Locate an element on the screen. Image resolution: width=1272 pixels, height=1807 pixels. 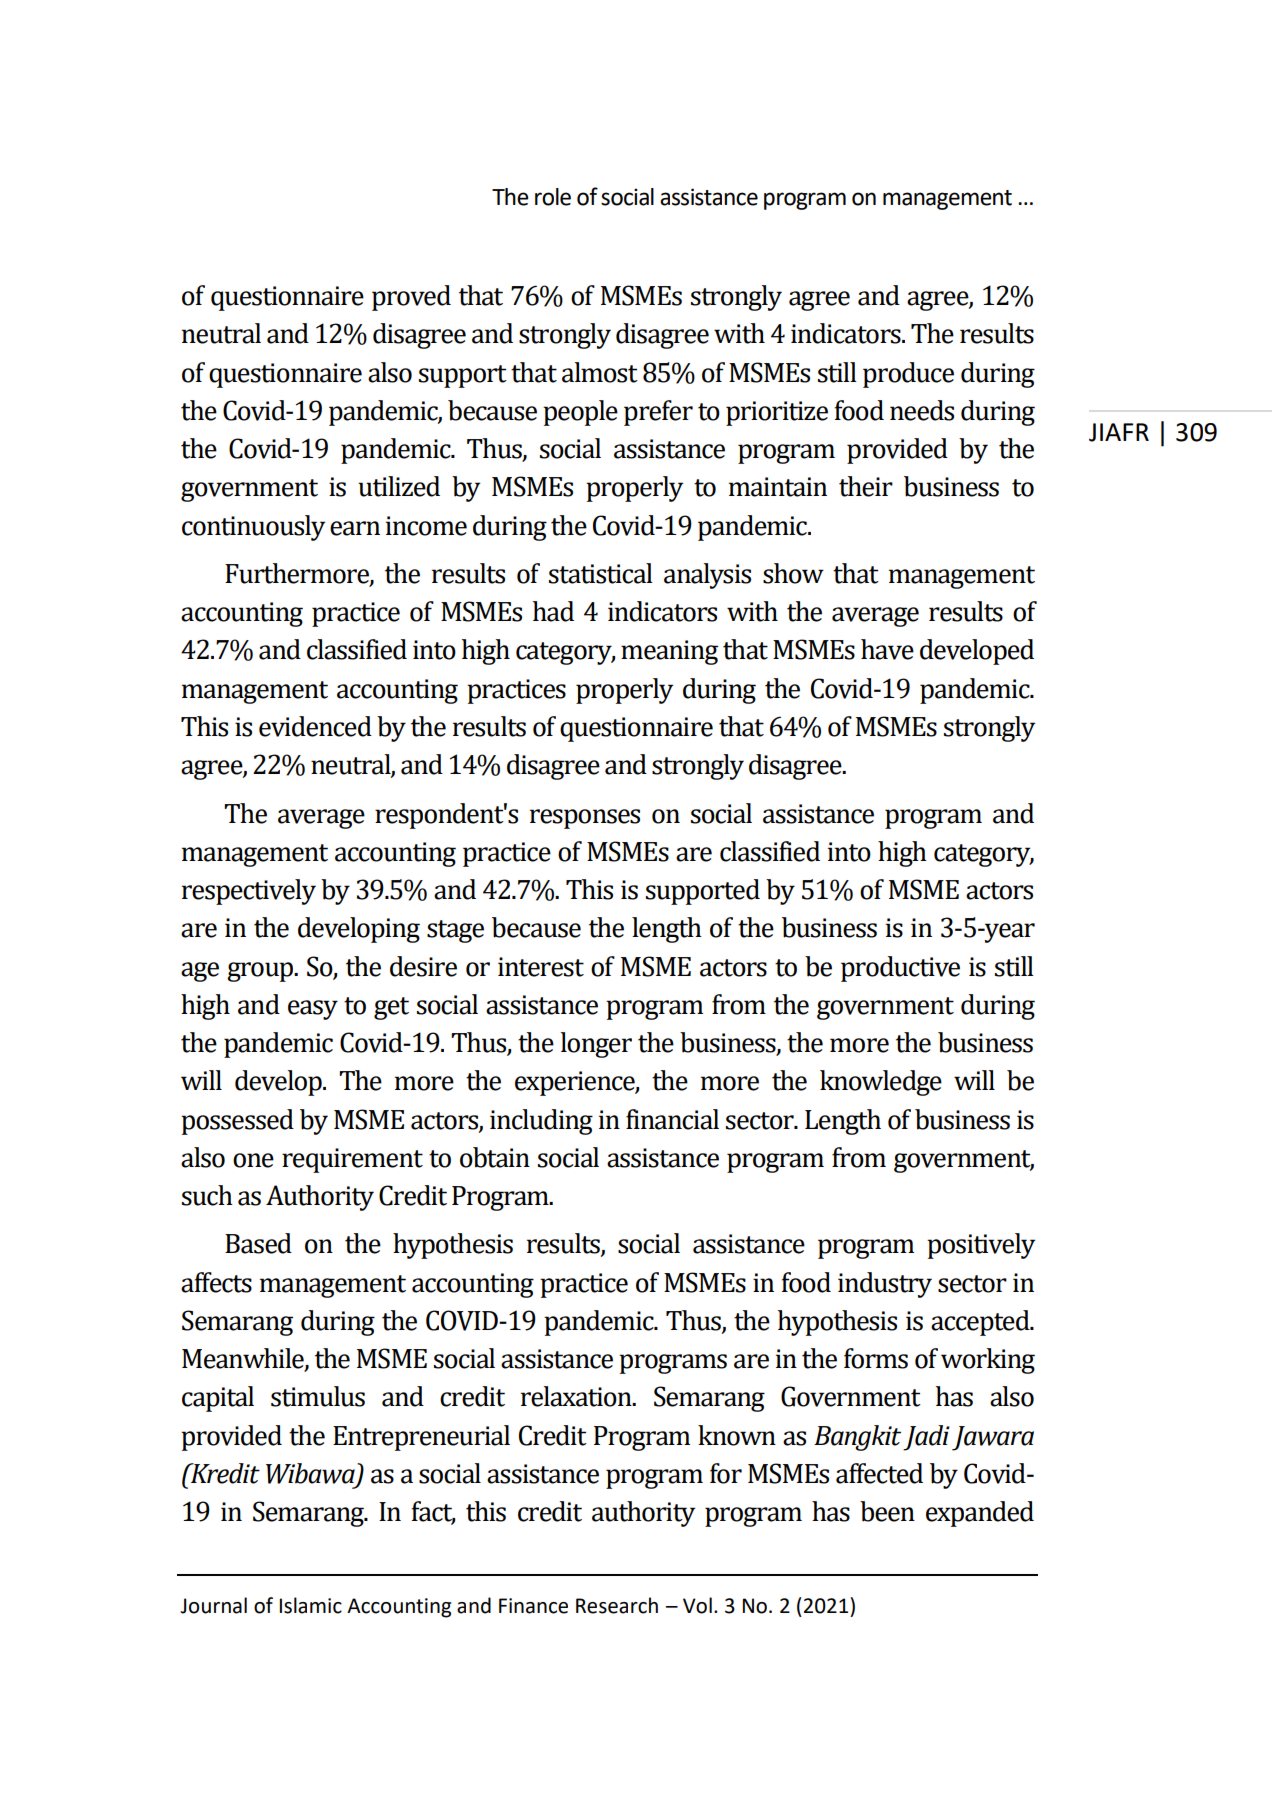
proved is located at coordinates (411, 298).
